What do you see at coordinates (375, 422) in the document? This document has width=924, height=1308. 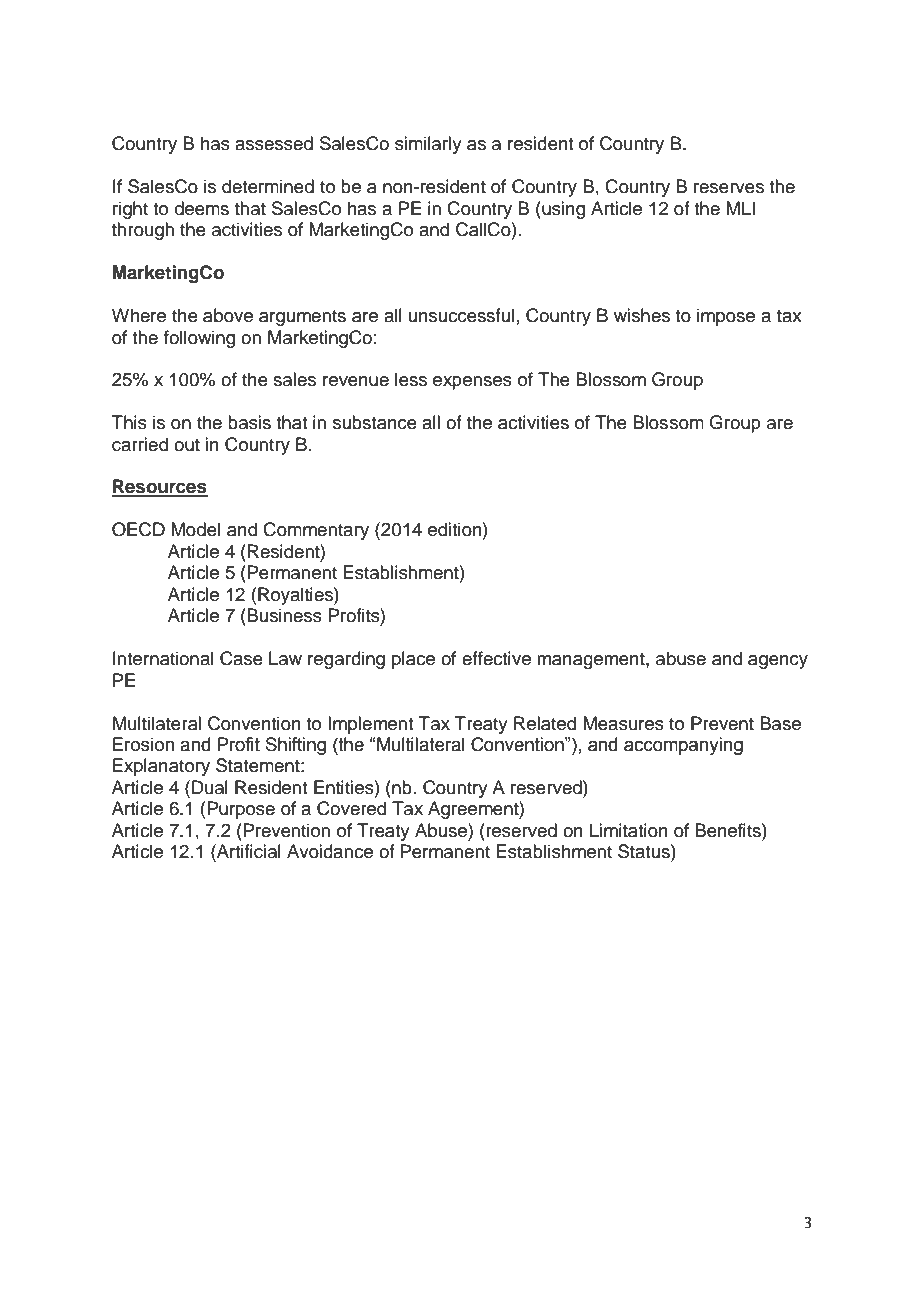 I see `substance` at bounding box center [375, 422].
